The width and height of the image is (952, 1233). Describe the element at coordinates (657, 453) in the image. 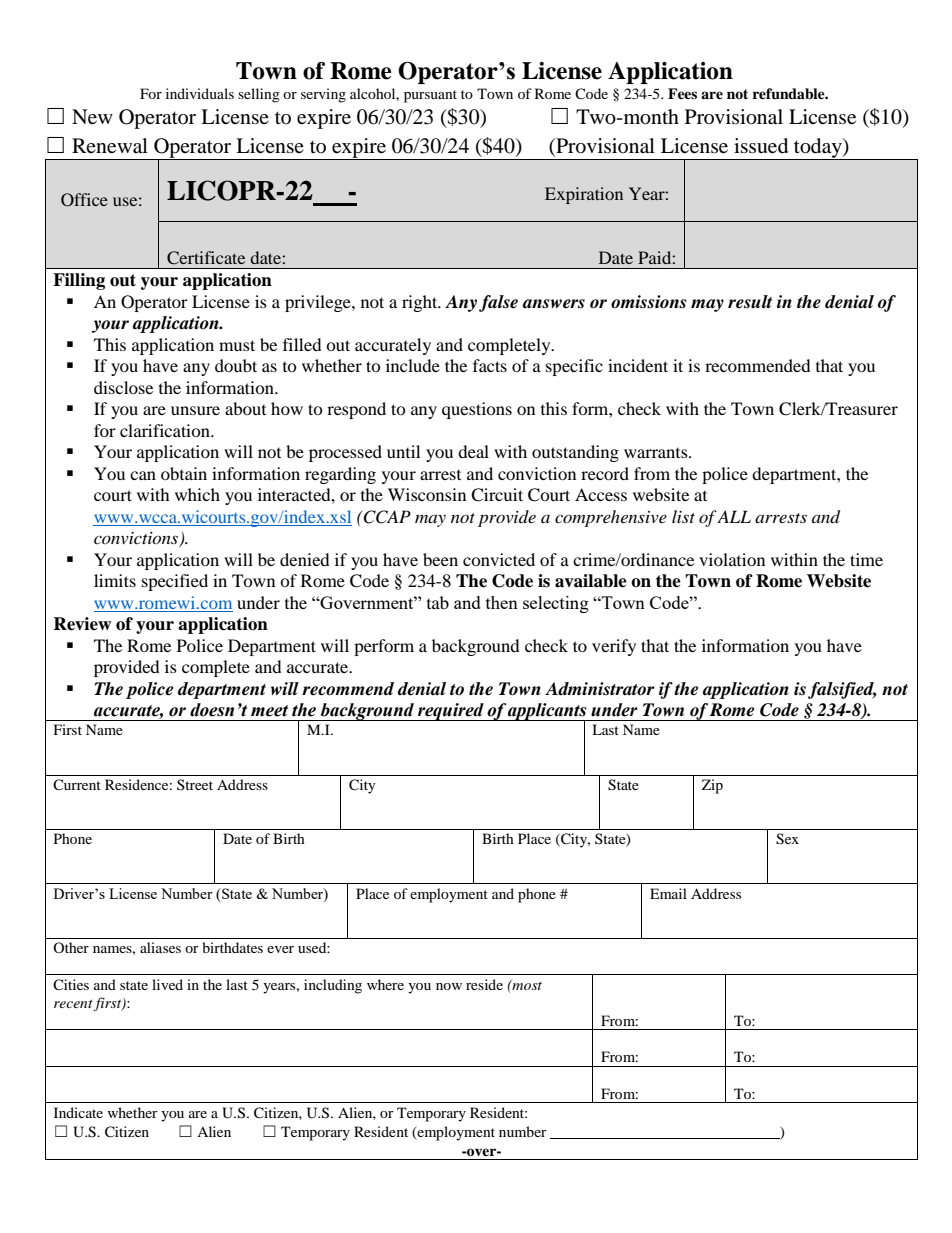

I see `warrants` at that location.
